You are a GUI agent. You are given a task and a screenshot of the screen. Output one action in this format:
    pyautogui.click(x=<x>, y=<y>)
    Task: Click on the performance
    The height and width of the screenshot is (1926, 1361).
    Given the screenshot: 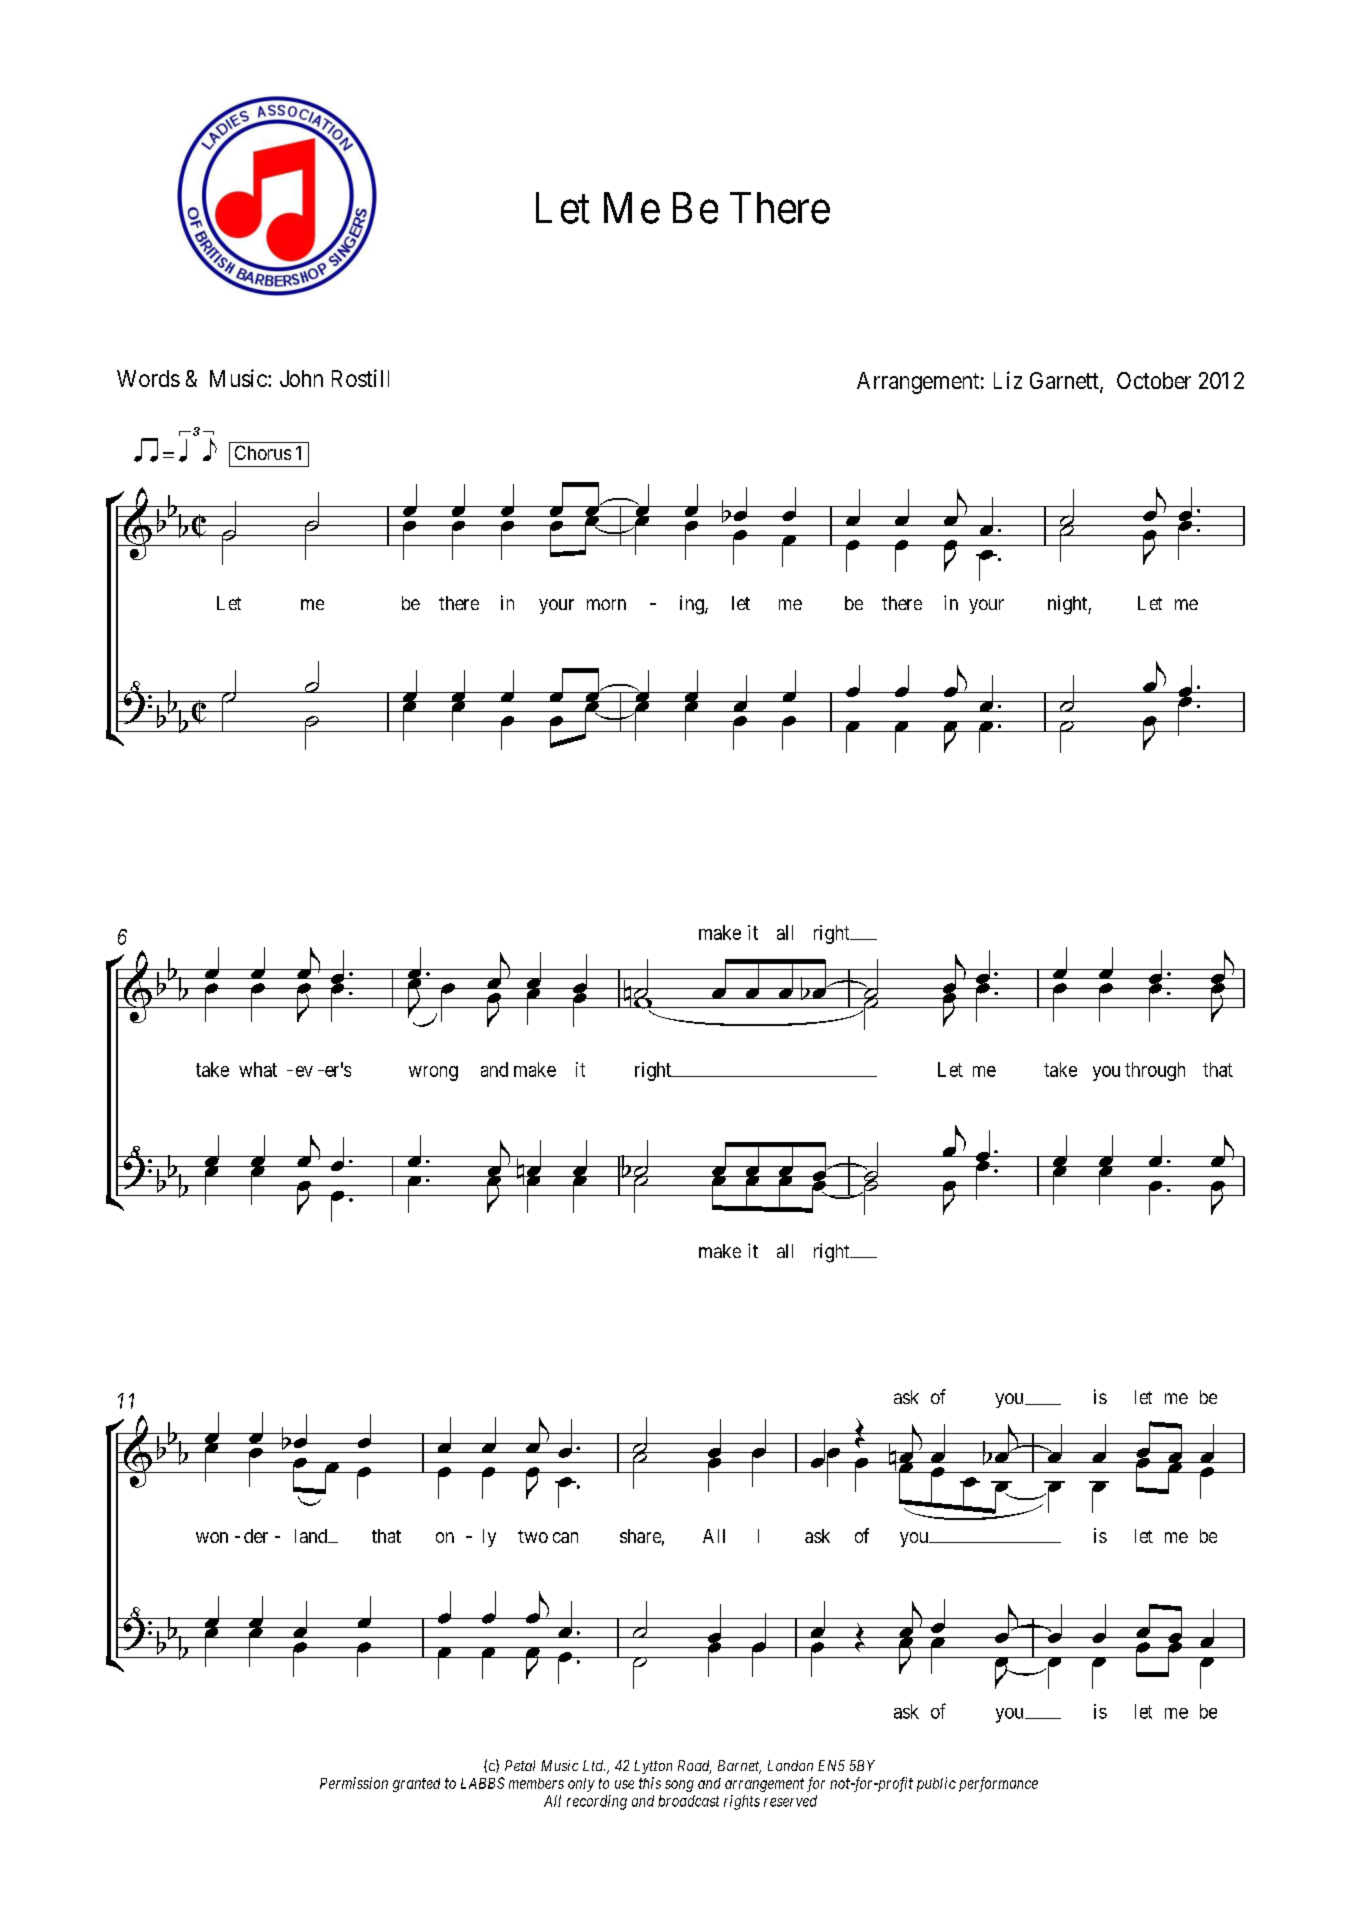 What is the action you would take?
    pyautogui.click(x=998, y=1784)
